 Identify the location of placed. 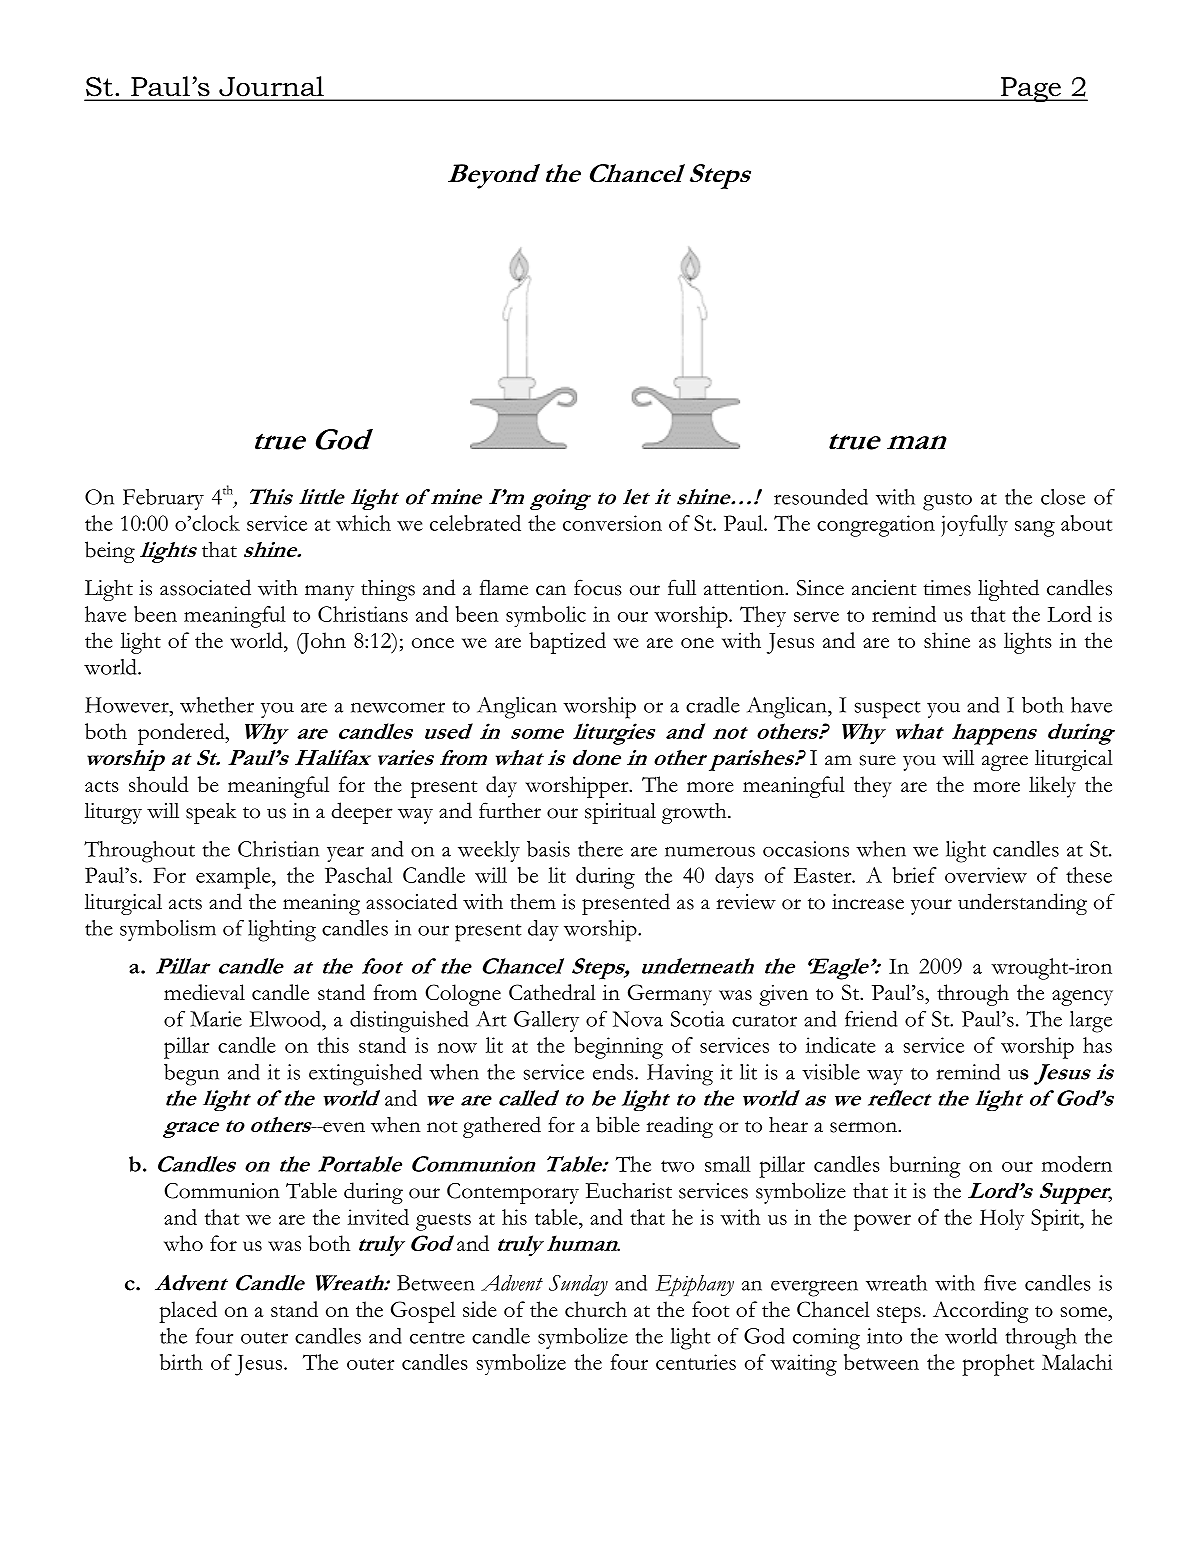
(188, 1312).
